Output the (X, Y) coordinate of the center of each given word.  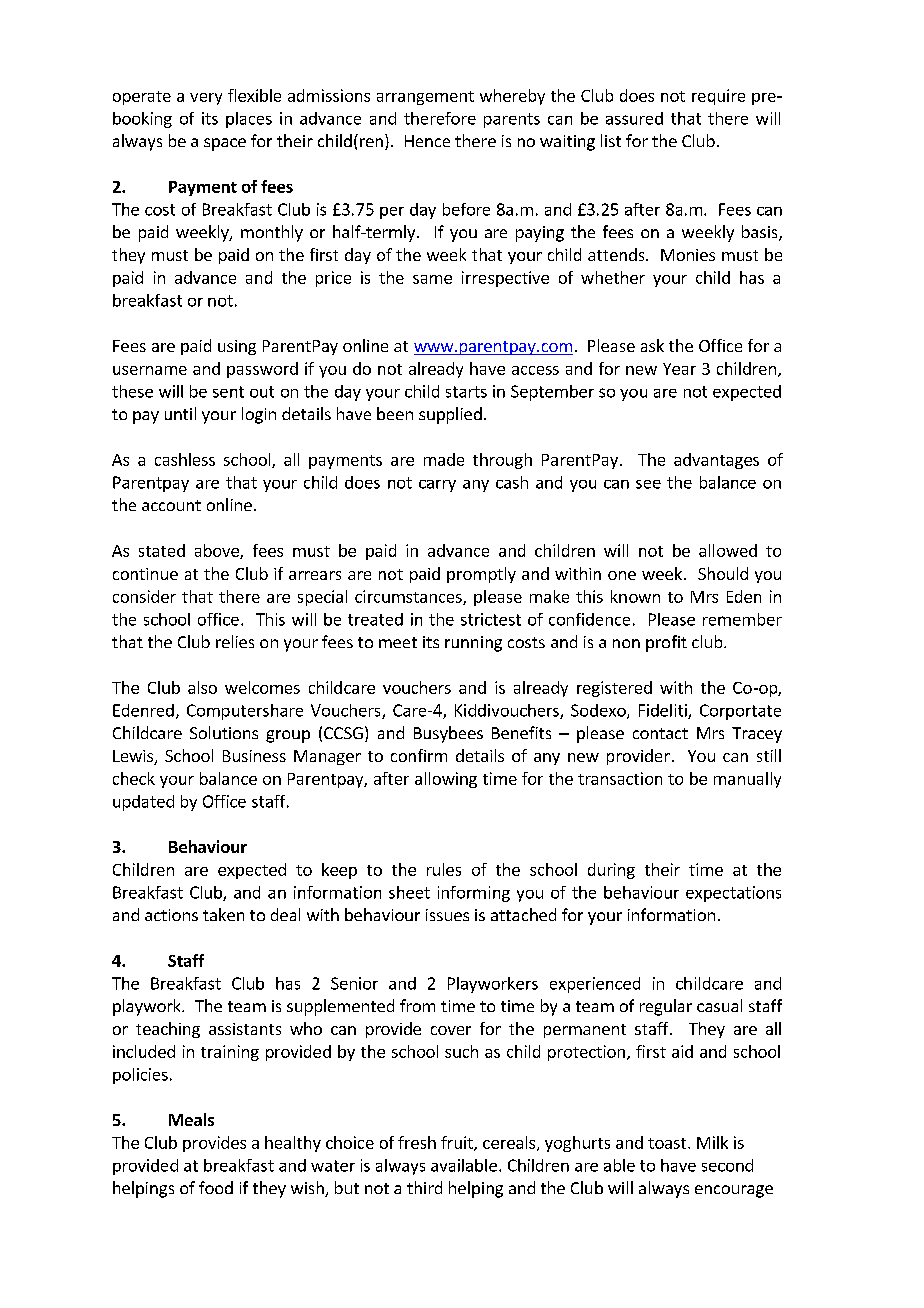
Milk (712, 1142)
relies (235, 641)
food (216, 1187)
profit (666, 643)
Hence (427, 141)
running (473, 644)
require (718, 97)
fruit (458, 1143)
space (225, 144)
